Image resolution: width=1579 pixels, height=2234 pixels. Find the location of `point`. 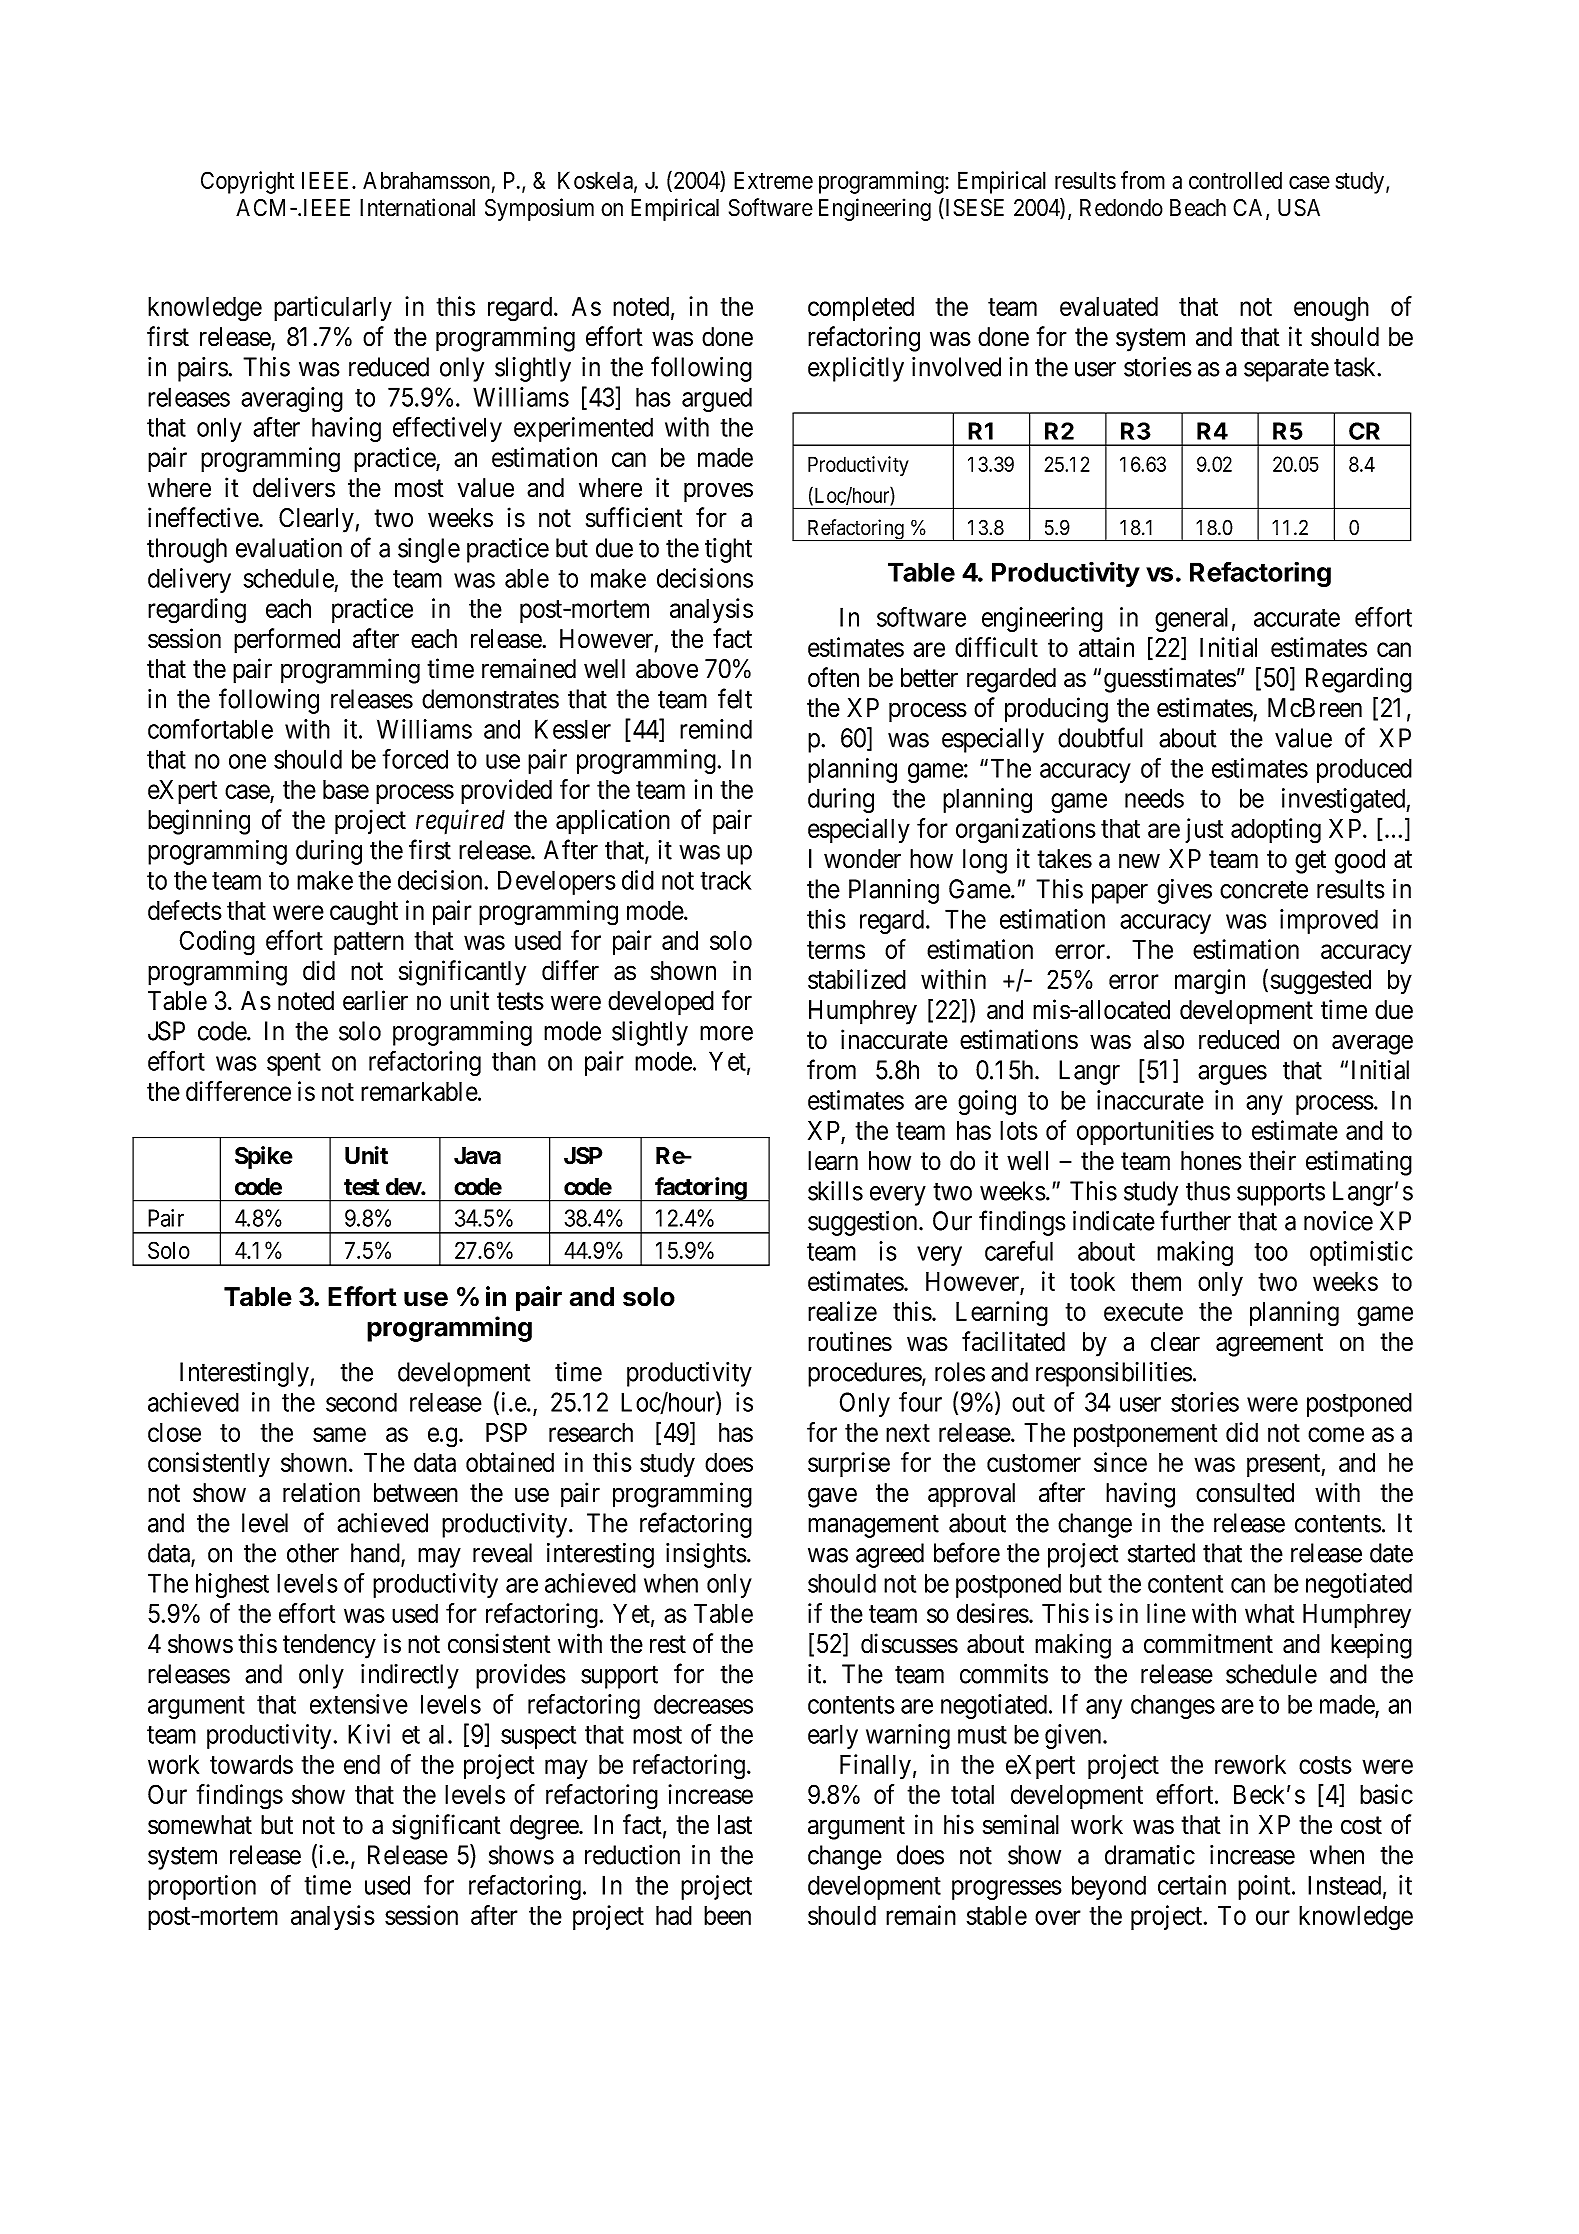

point is located at coordinates (1265, 1887).
